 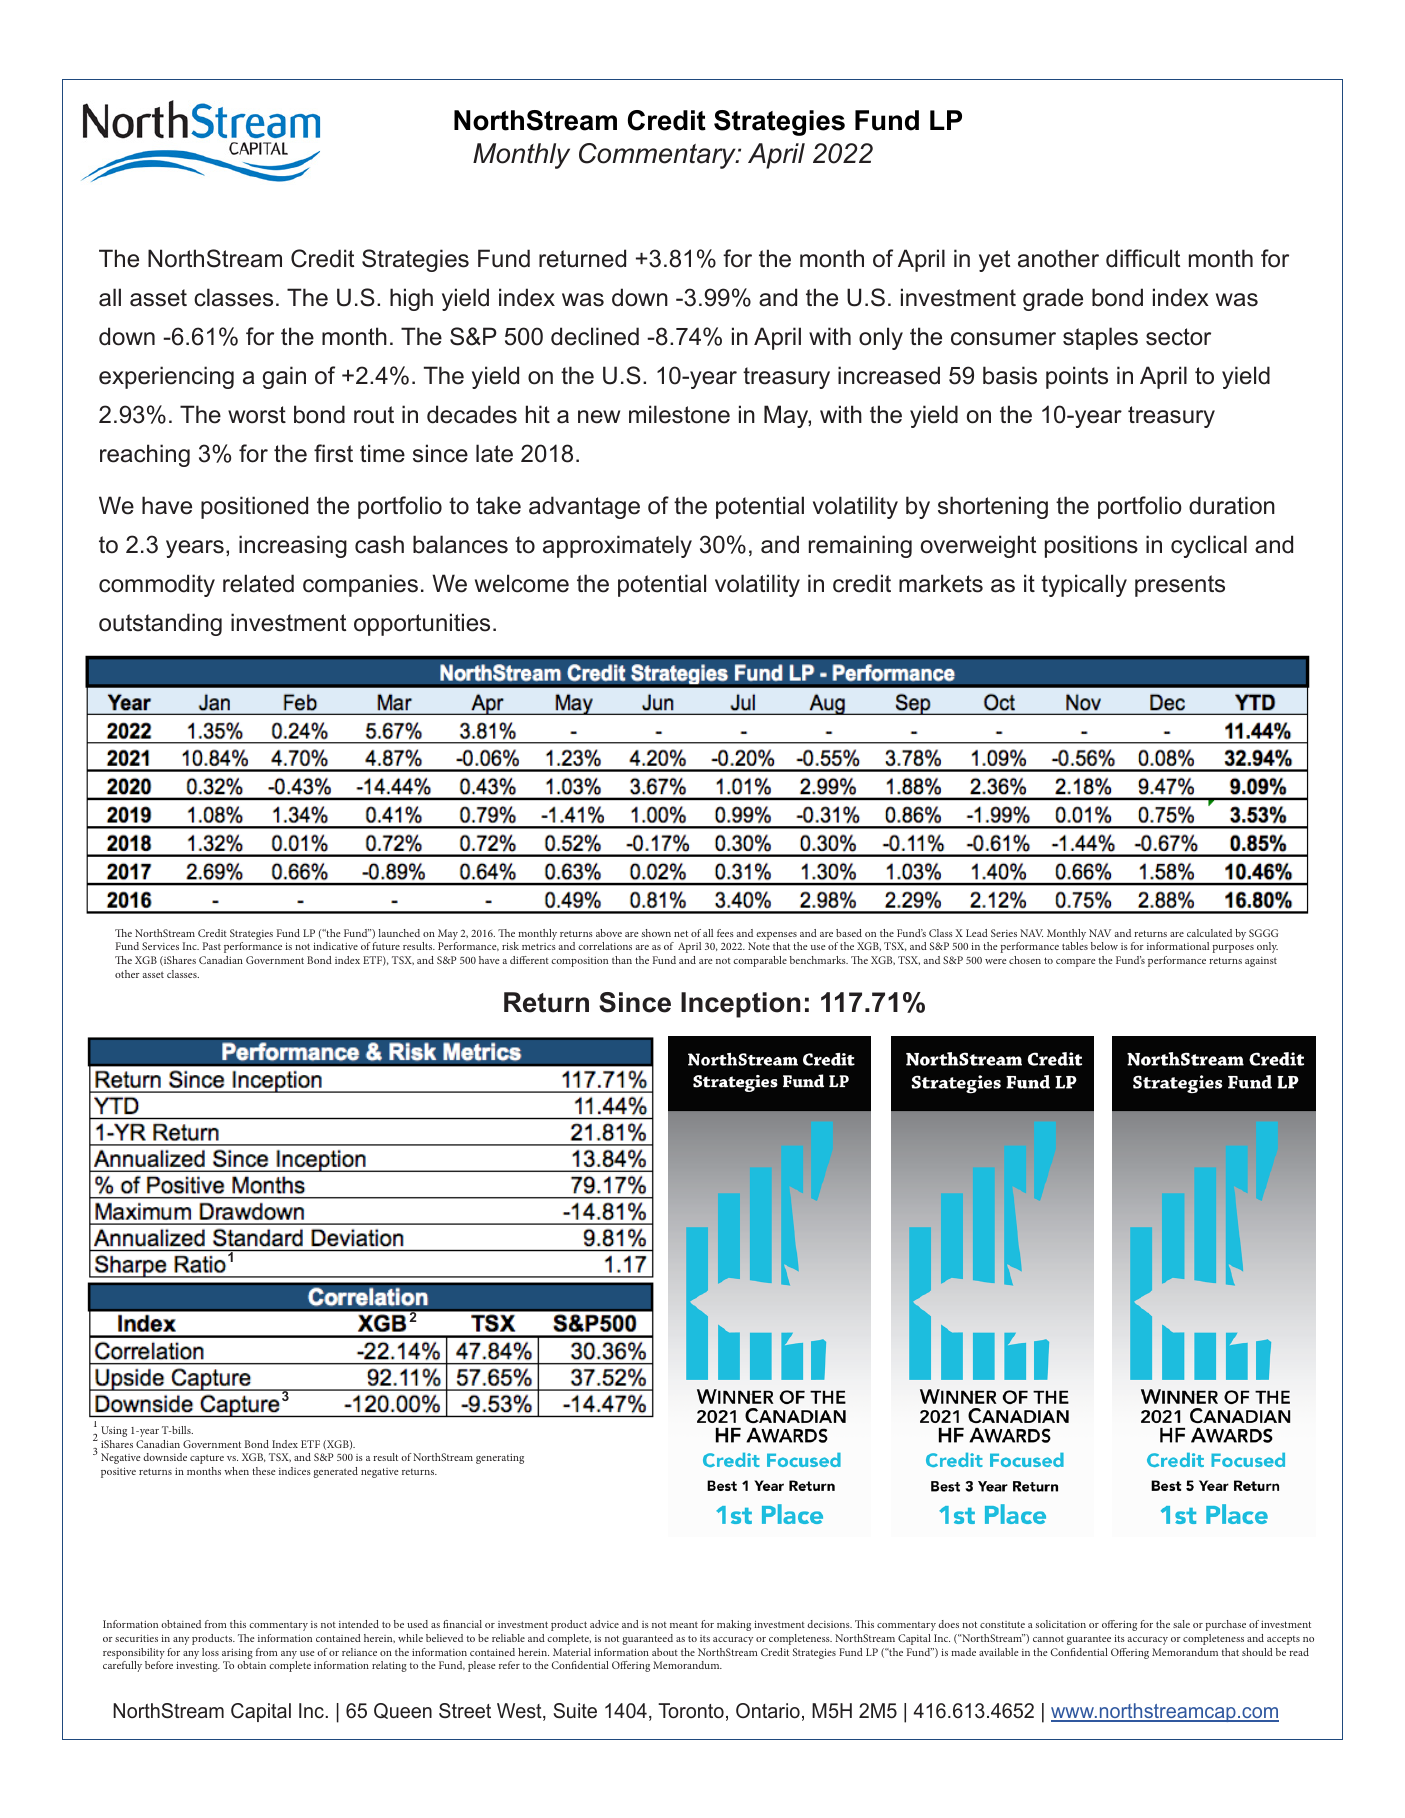 What do you see at coordinates (212, 946) in the image?
I see `Past` at bounding box center [212, 946].
